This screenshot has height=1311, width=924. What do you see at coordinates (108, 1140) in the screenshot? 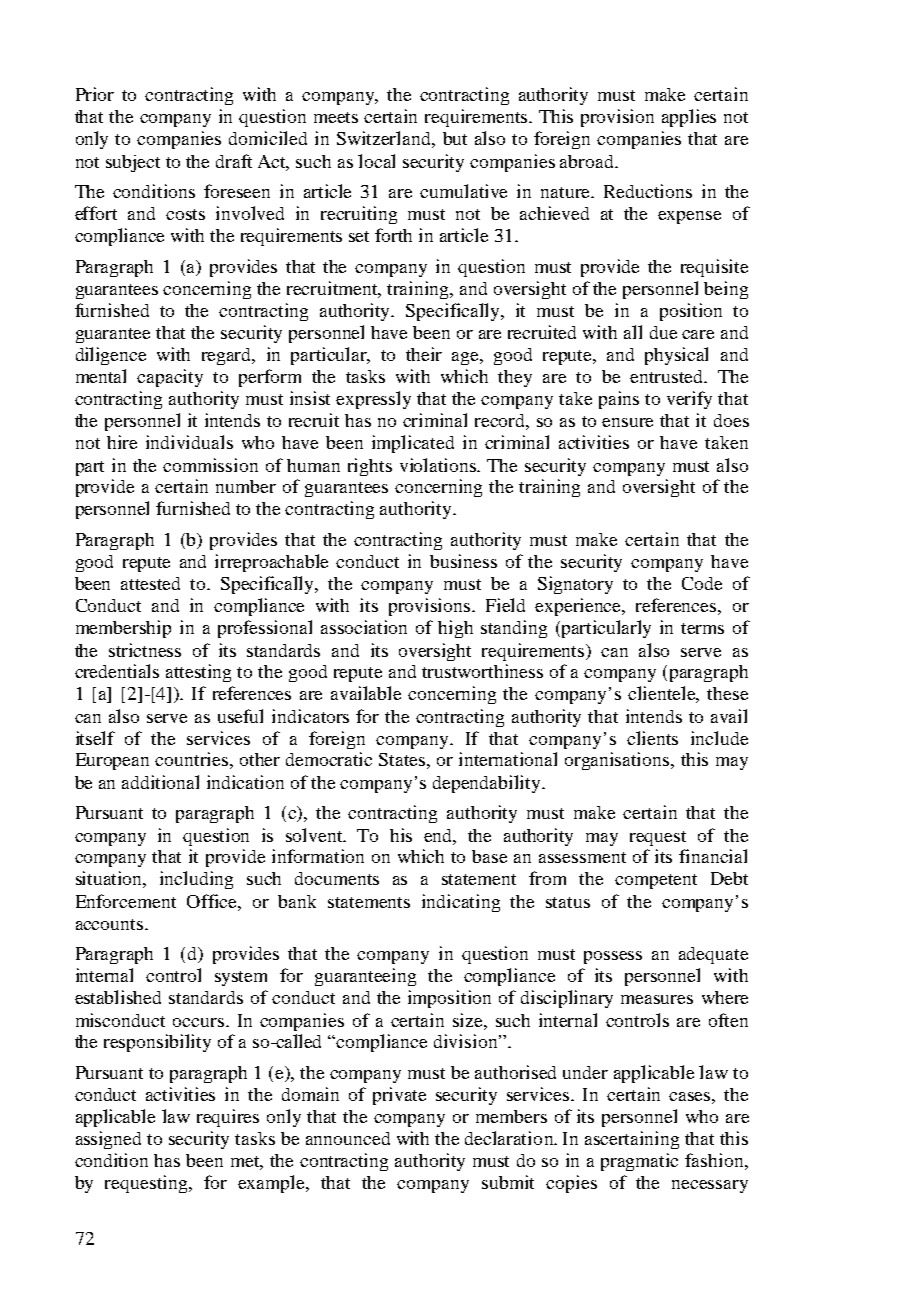
I see `assigned` at bounding box center [108, 1140].
